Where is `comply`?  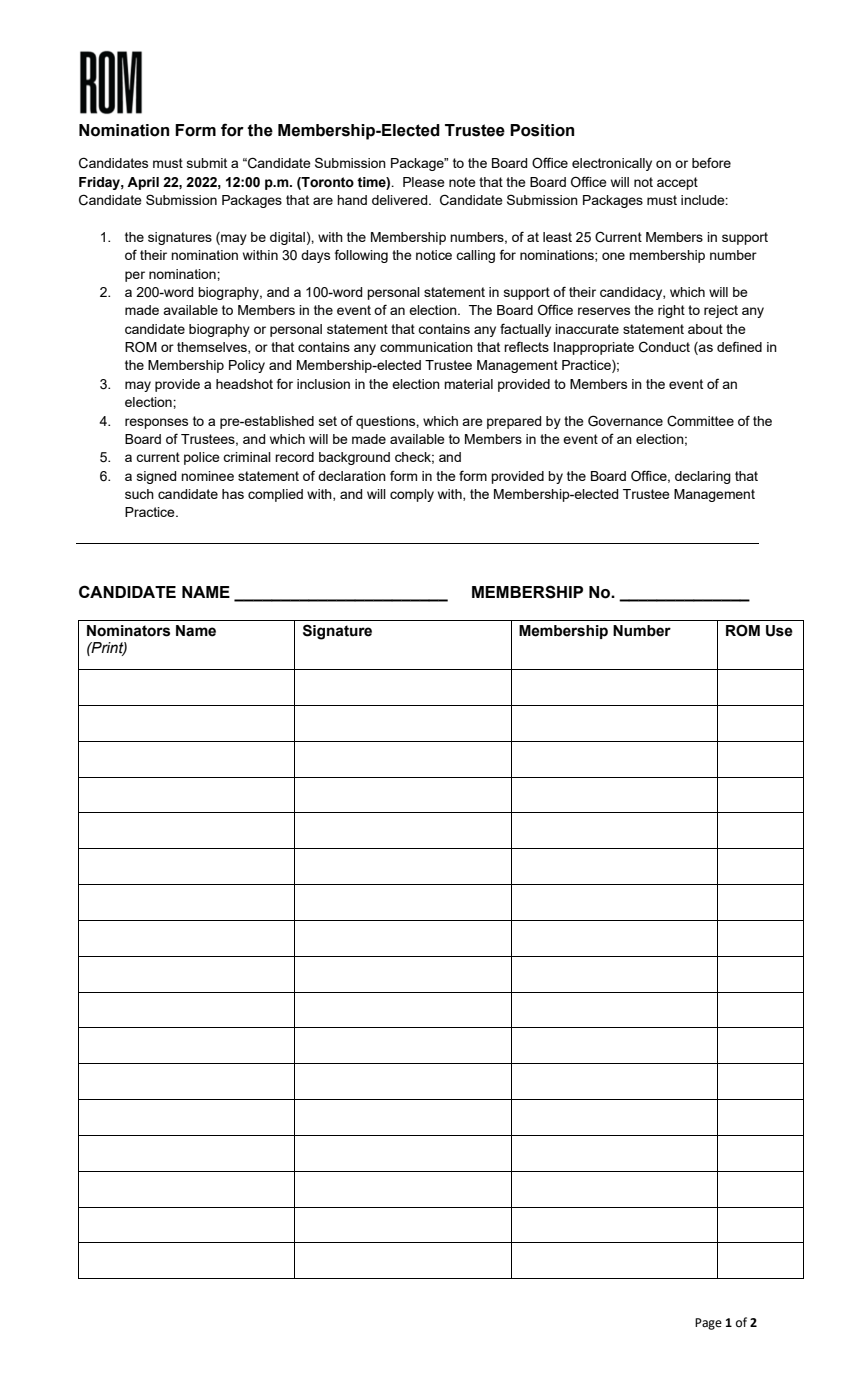
comply is located at coordinates (412, 495).
